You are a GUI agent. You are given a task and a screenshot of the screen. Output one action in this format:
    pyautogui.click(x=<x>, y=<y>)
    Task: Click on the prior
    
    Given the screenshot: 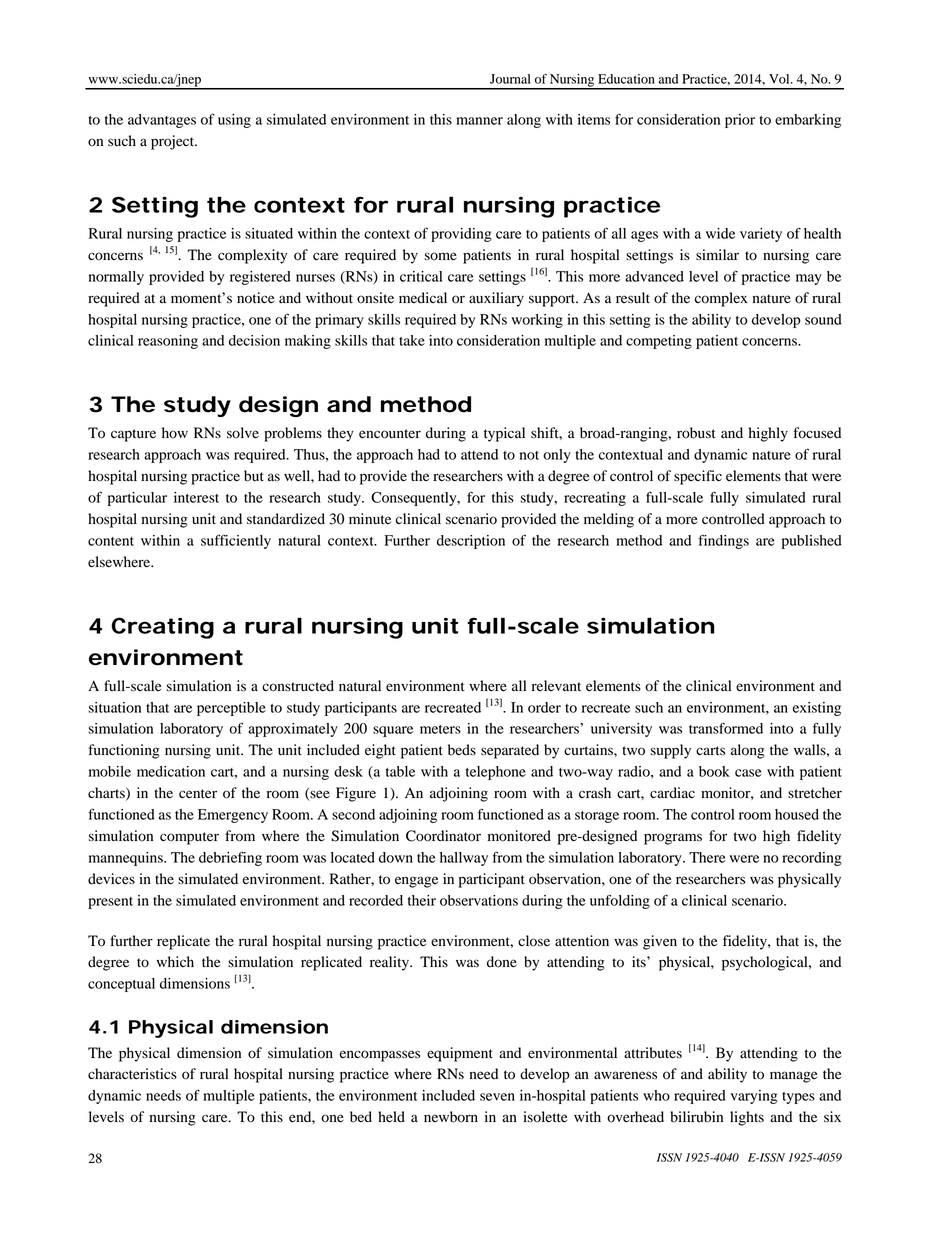 What is the action you would take?
    pyautogui.click(x=740, y=121)
